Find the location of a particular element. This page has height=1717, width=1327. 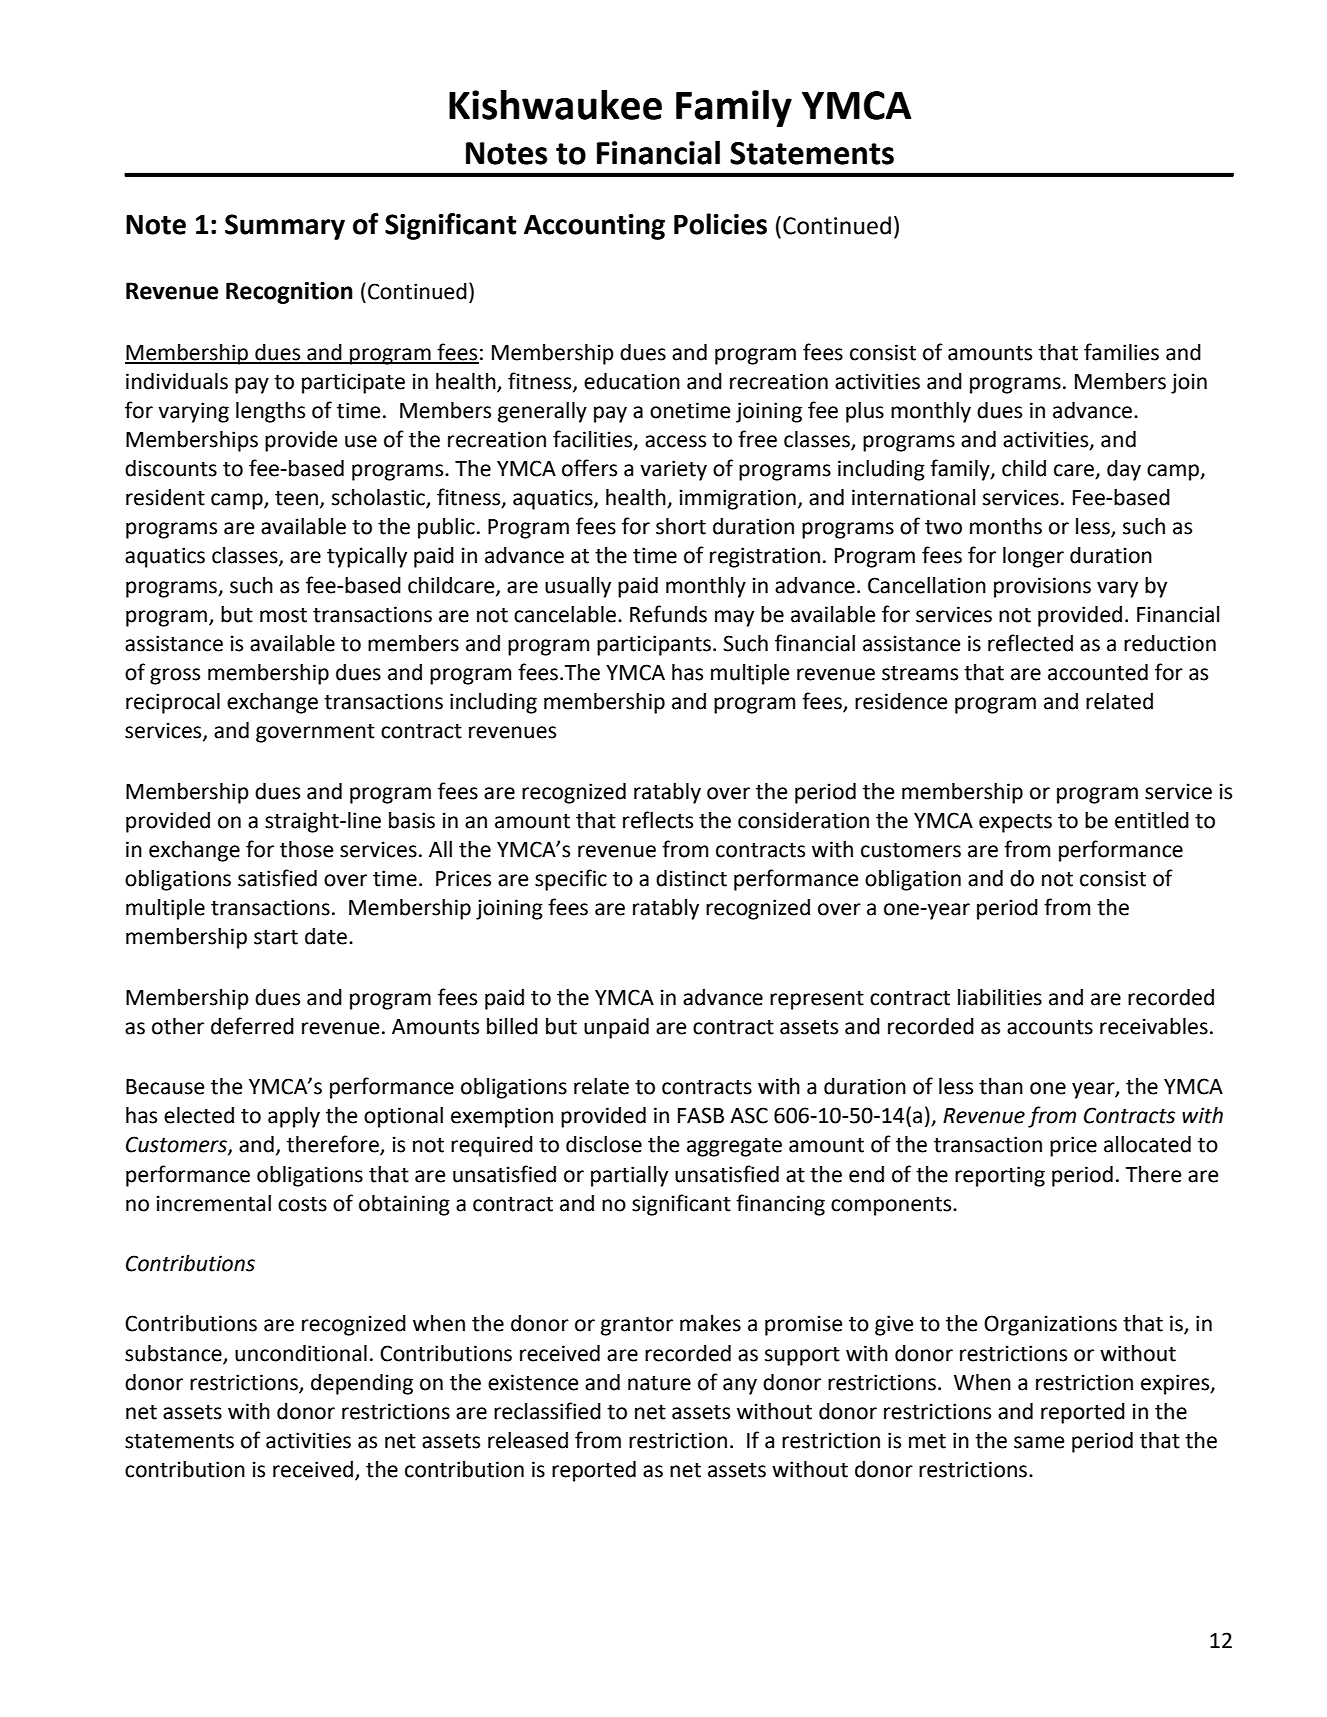

expects is located at coordinates (1015, 823).
